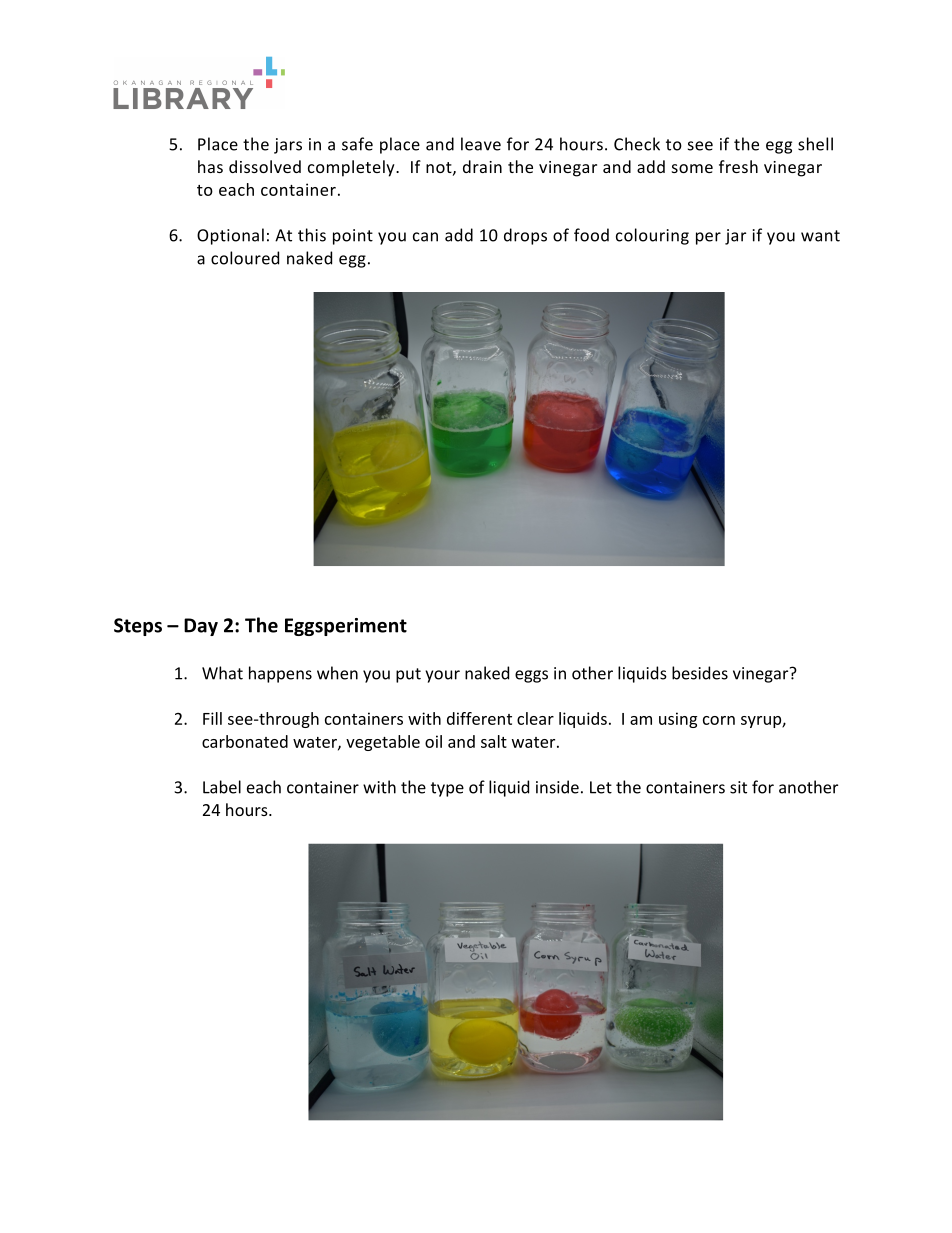 The image size is (952, 1233). I want to click on Day, so click(201, 627).
